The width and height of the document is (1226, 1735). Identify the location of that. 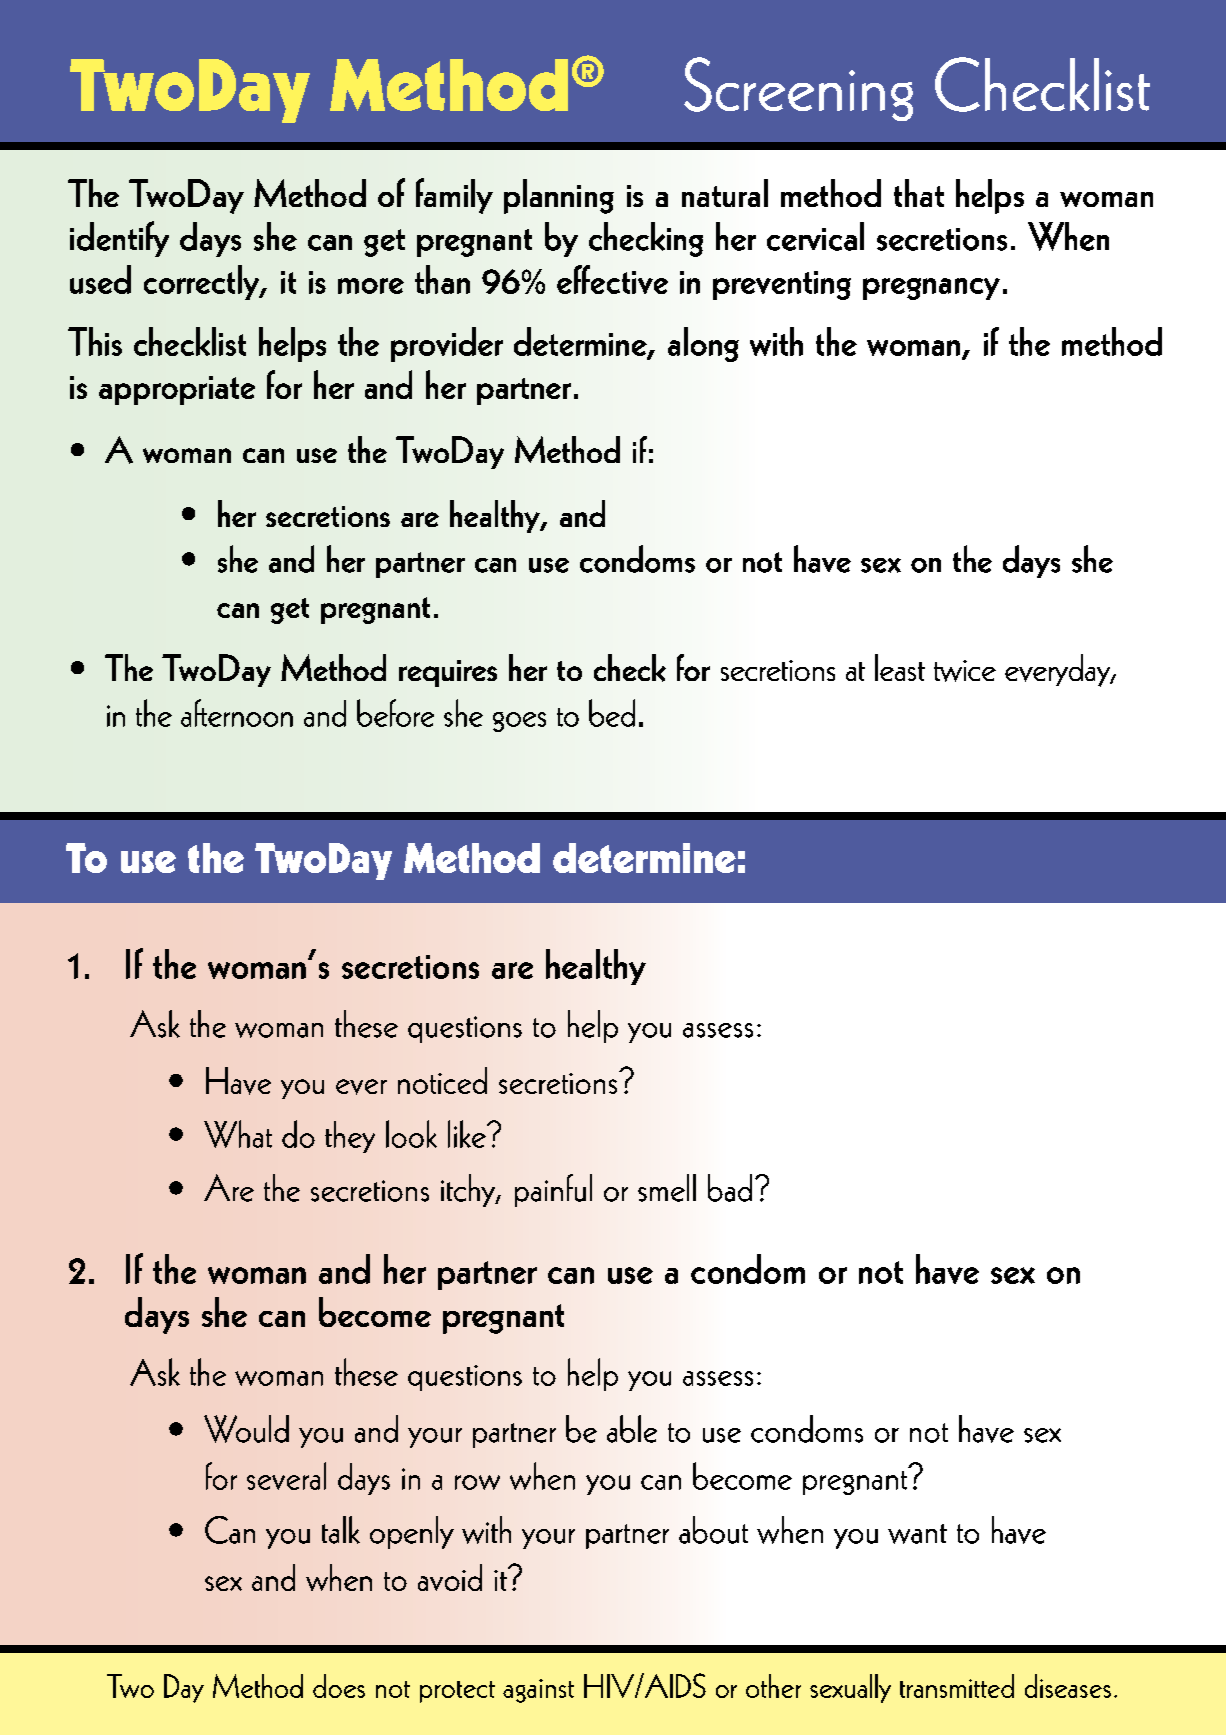
(919, 193).
